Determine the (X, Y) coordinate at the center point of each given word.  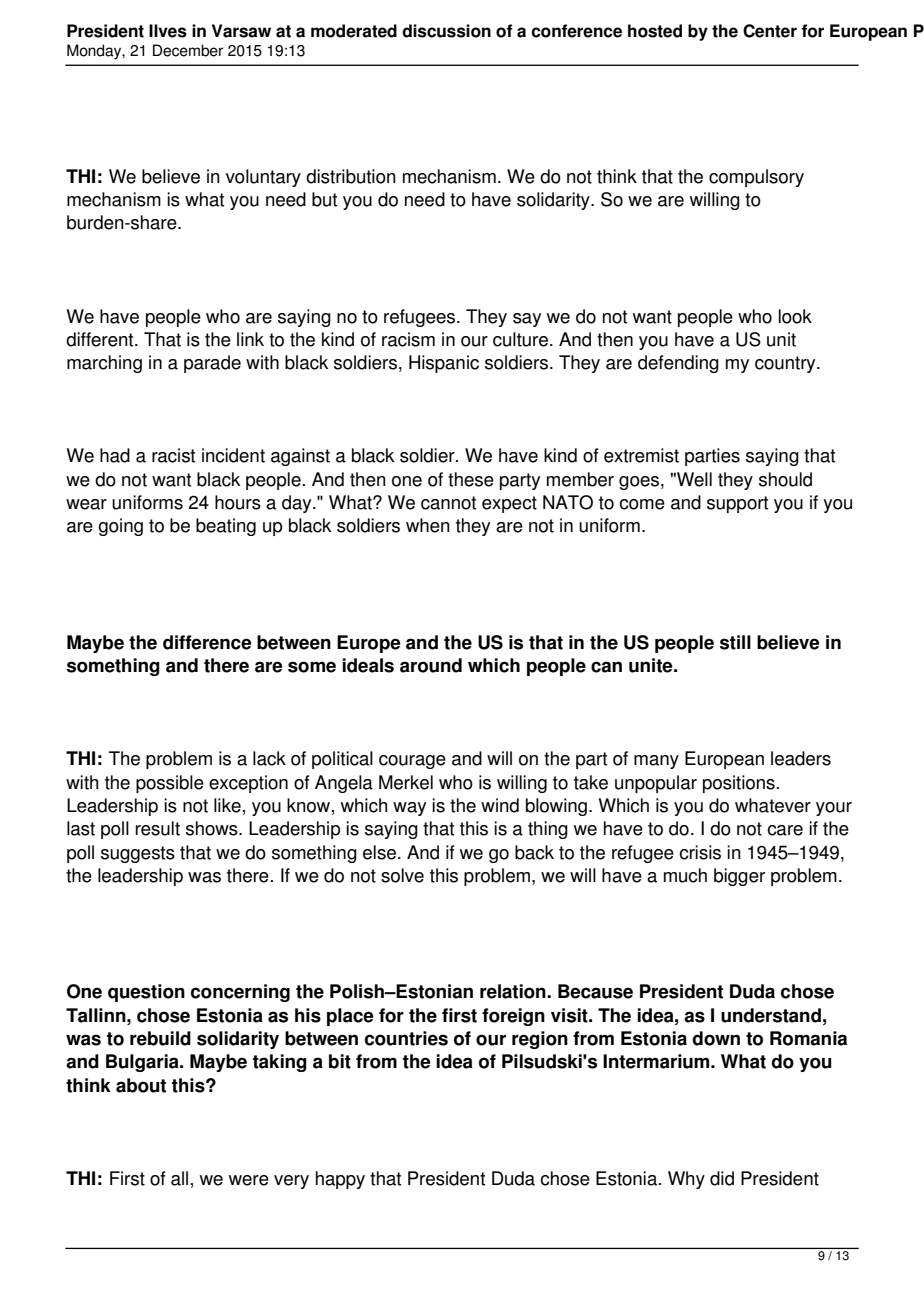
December (188, 50)
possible (170, 784)
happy (340, 1180)
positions (739, 784)
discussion (446, 31)
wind (500, 805)
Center (770, 31)
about (141, 1085)
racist (173, 455)
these (471, 479)
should (785, 479)
